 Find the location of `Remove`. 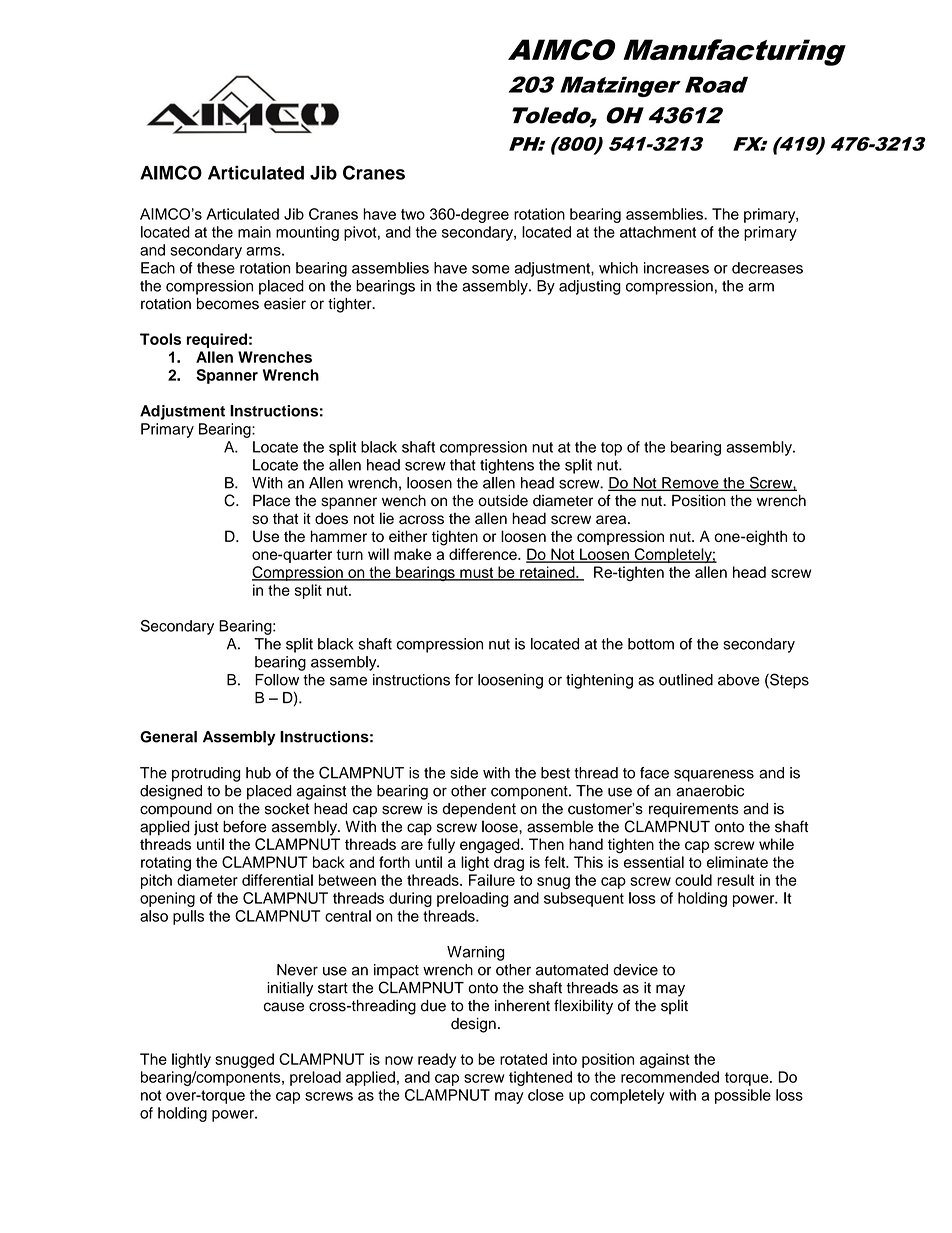

Remove is located at coordinates (690, 484).
